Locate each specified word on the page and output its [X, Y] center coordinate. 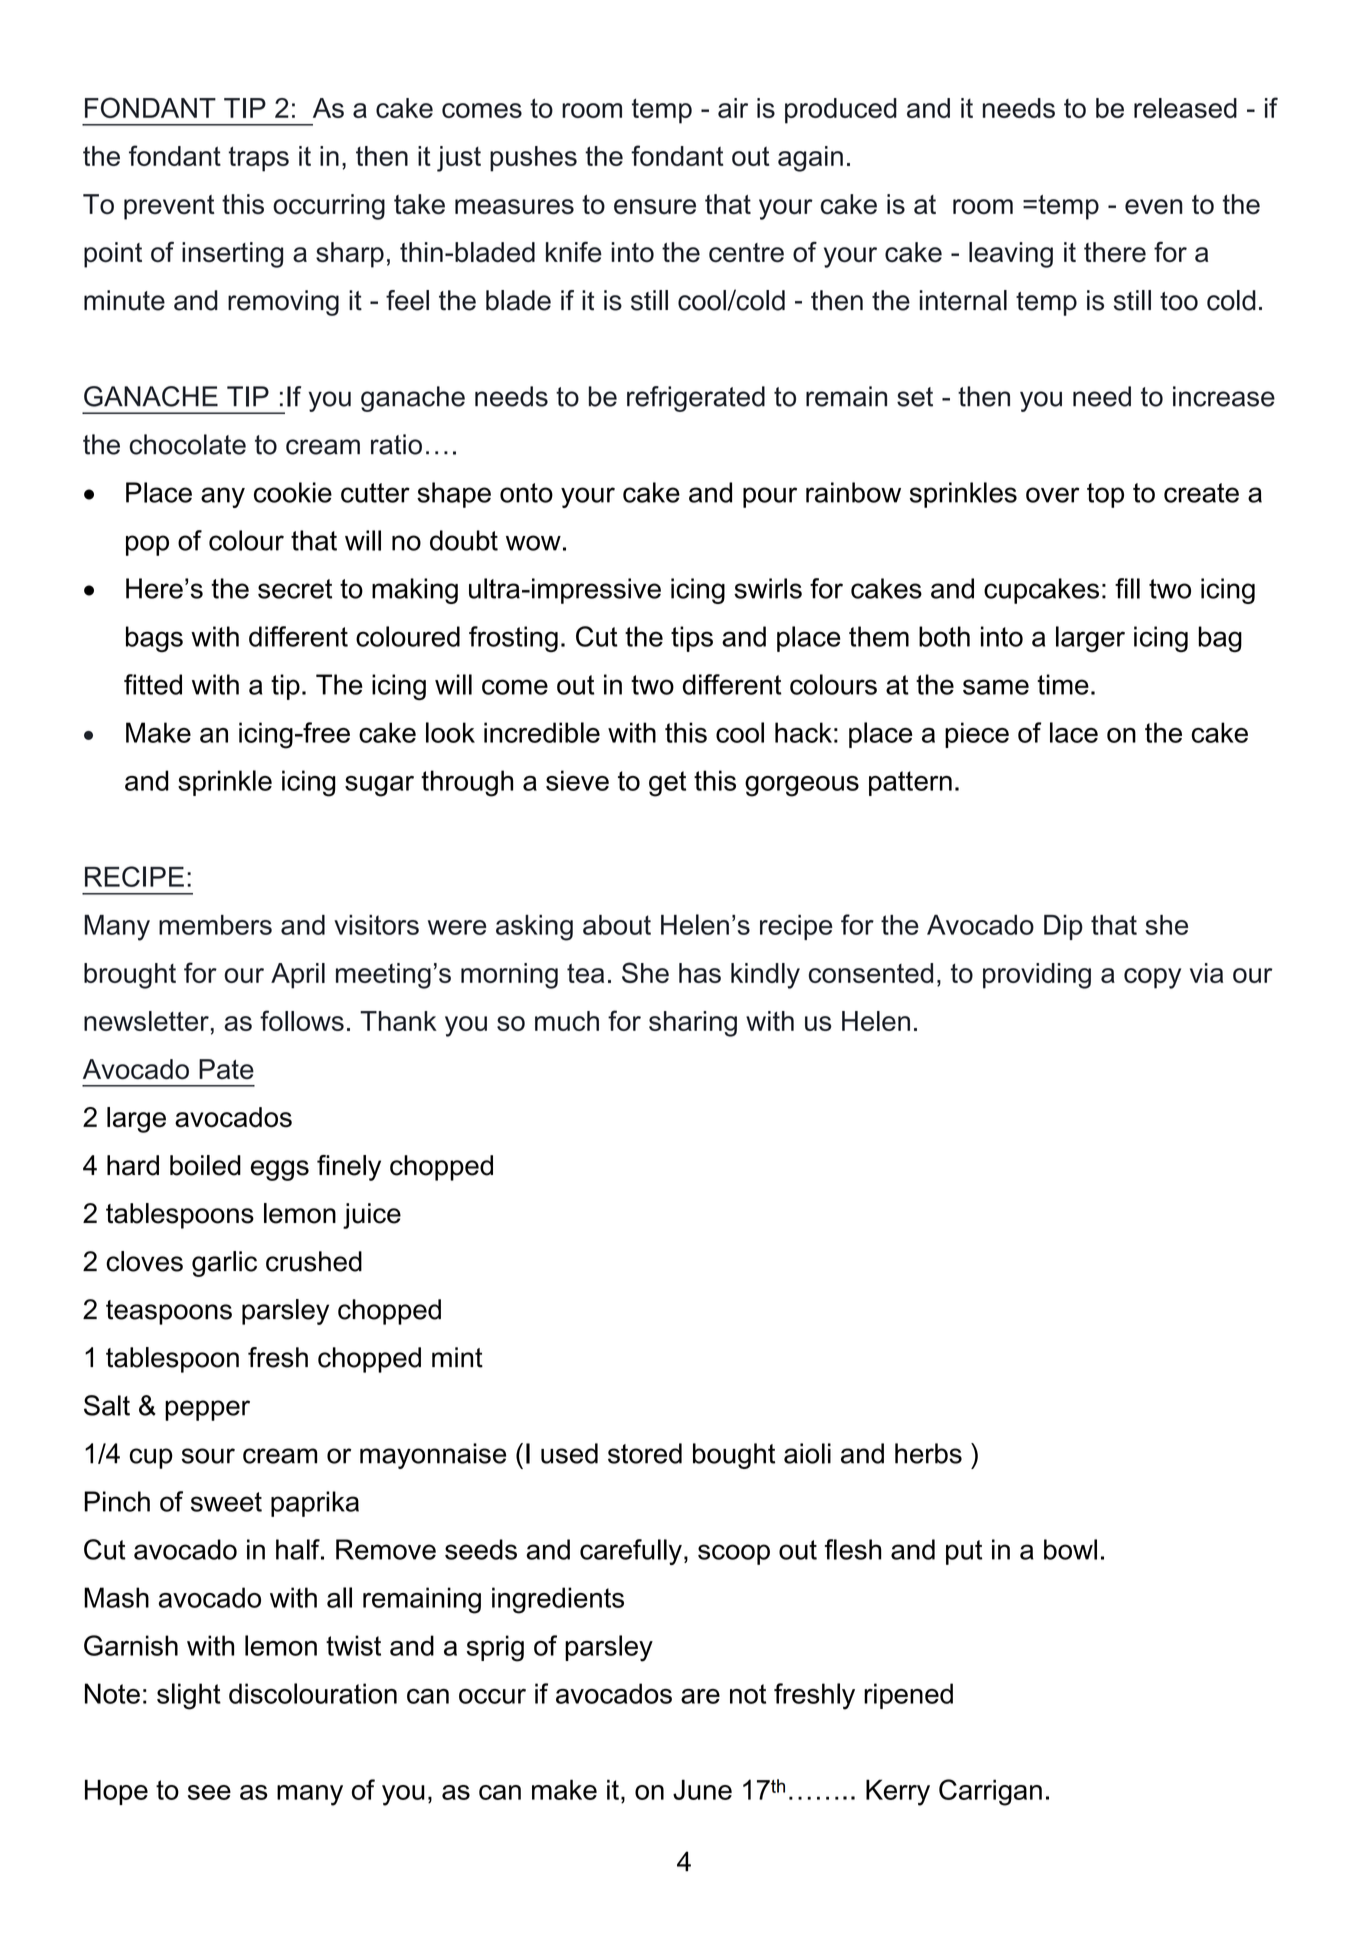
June [702, 1789]
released [1185, 108]
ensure [655, 207]
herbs [928, 1453]
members [215, 925]
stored [645, 1453]
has [700, 973]
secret [295, 589]
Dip [1063, 927]
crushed [314, 1261]
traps [259, 159]
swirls [768, 588]
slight [189, 1696]
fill [1127, 588]
